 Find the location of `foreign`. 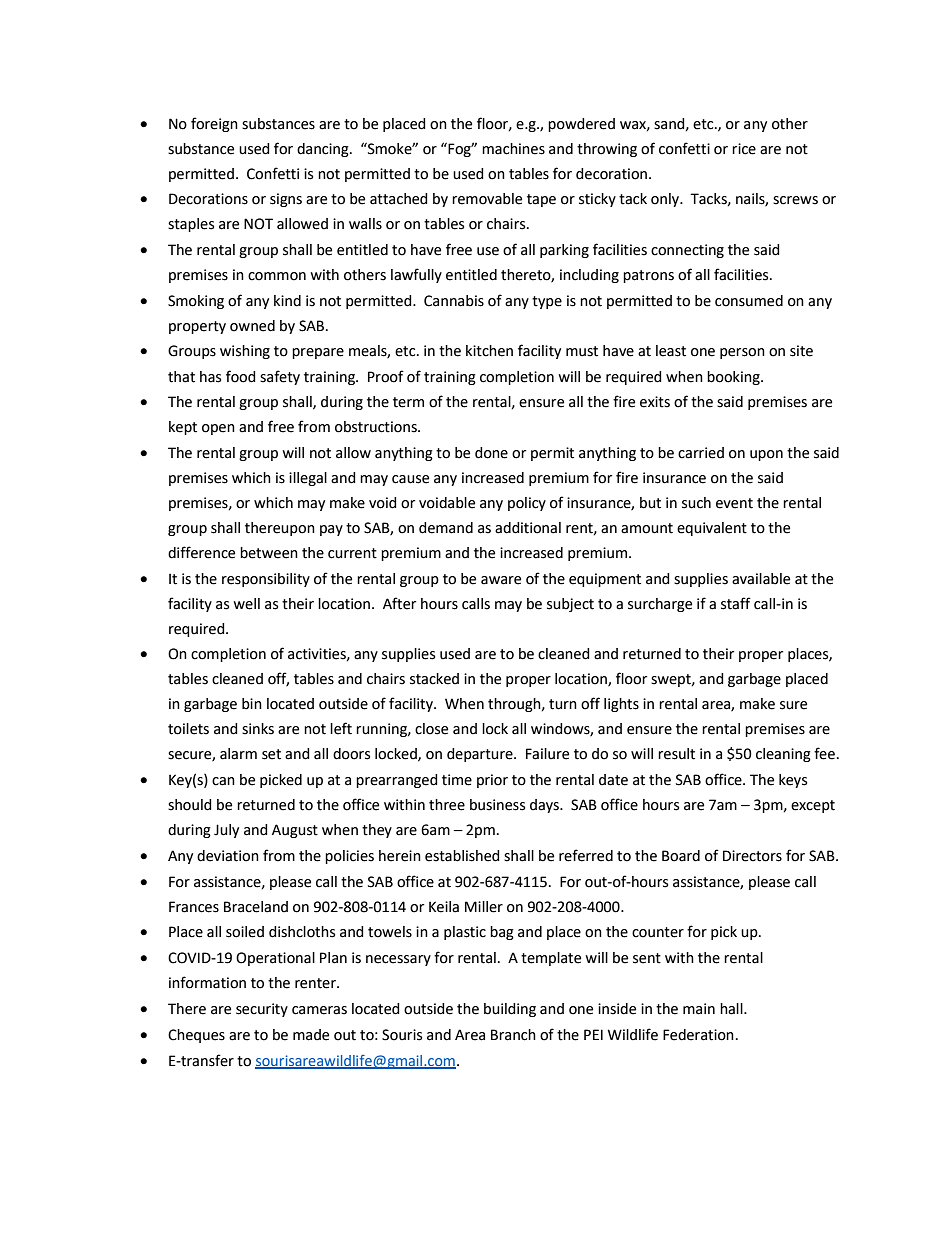

foreign is located at coordinates (214, 124).
